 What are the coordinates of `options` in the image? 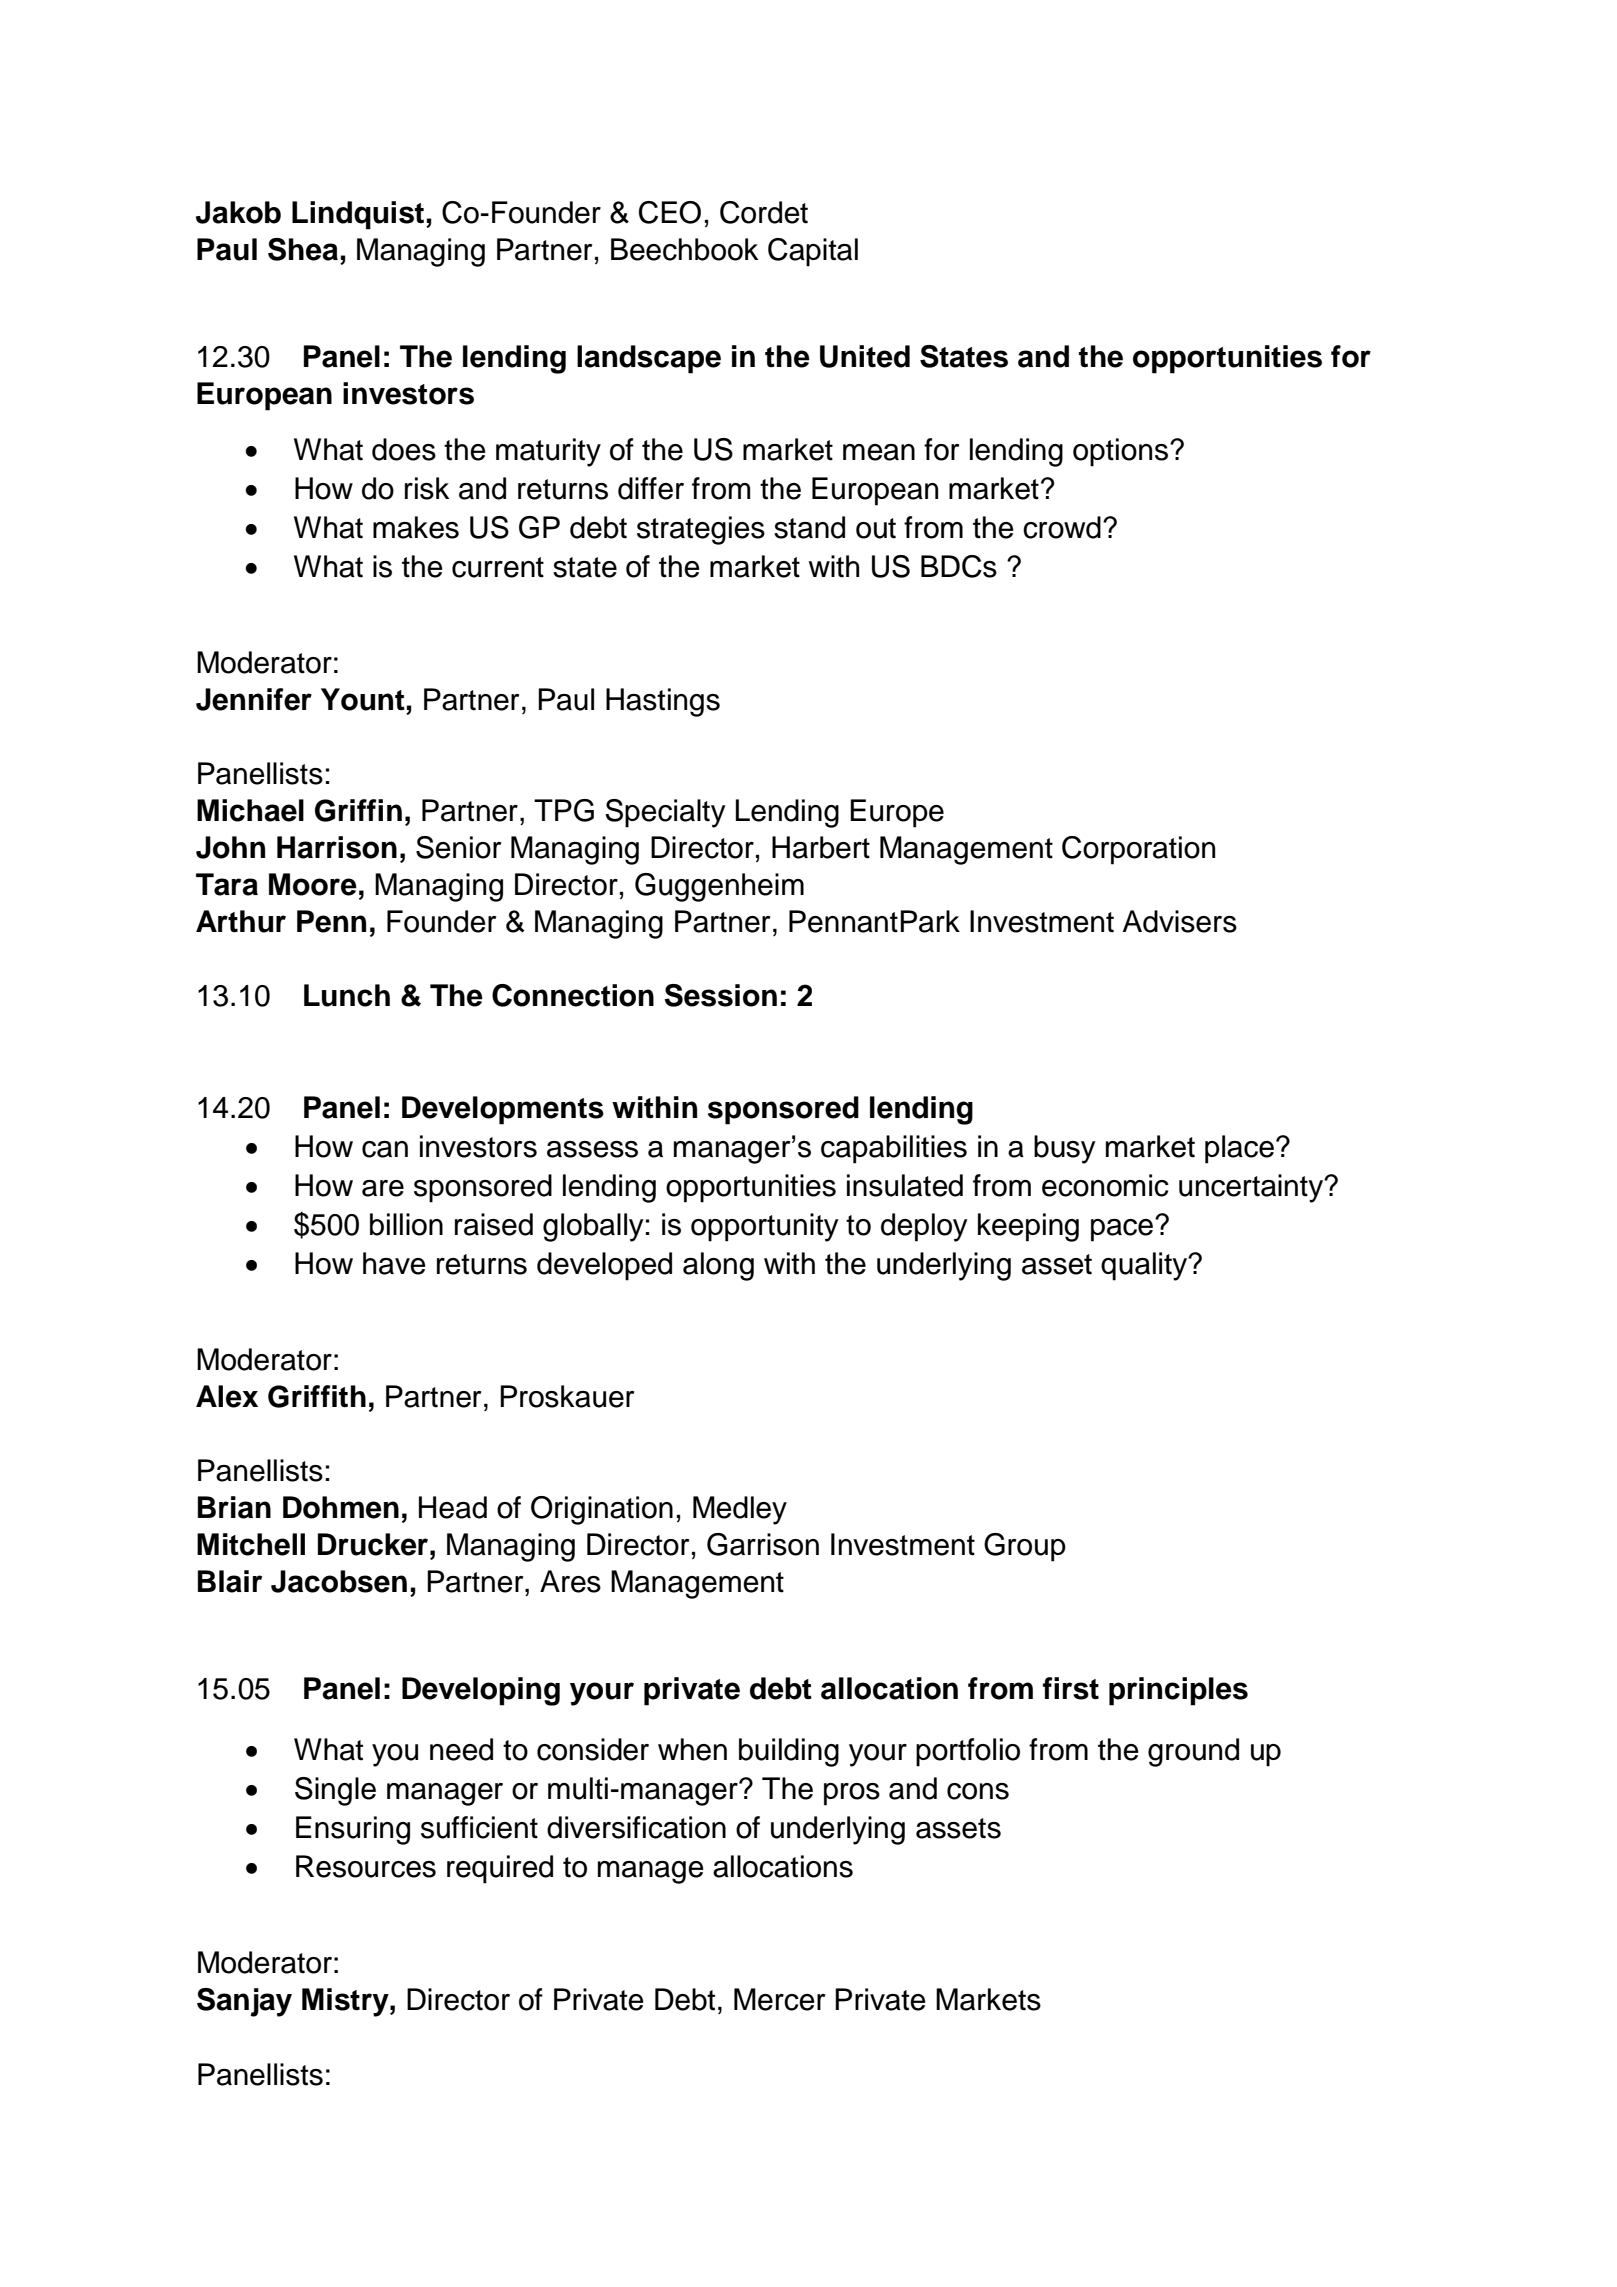 It's located at (1120, 452).
